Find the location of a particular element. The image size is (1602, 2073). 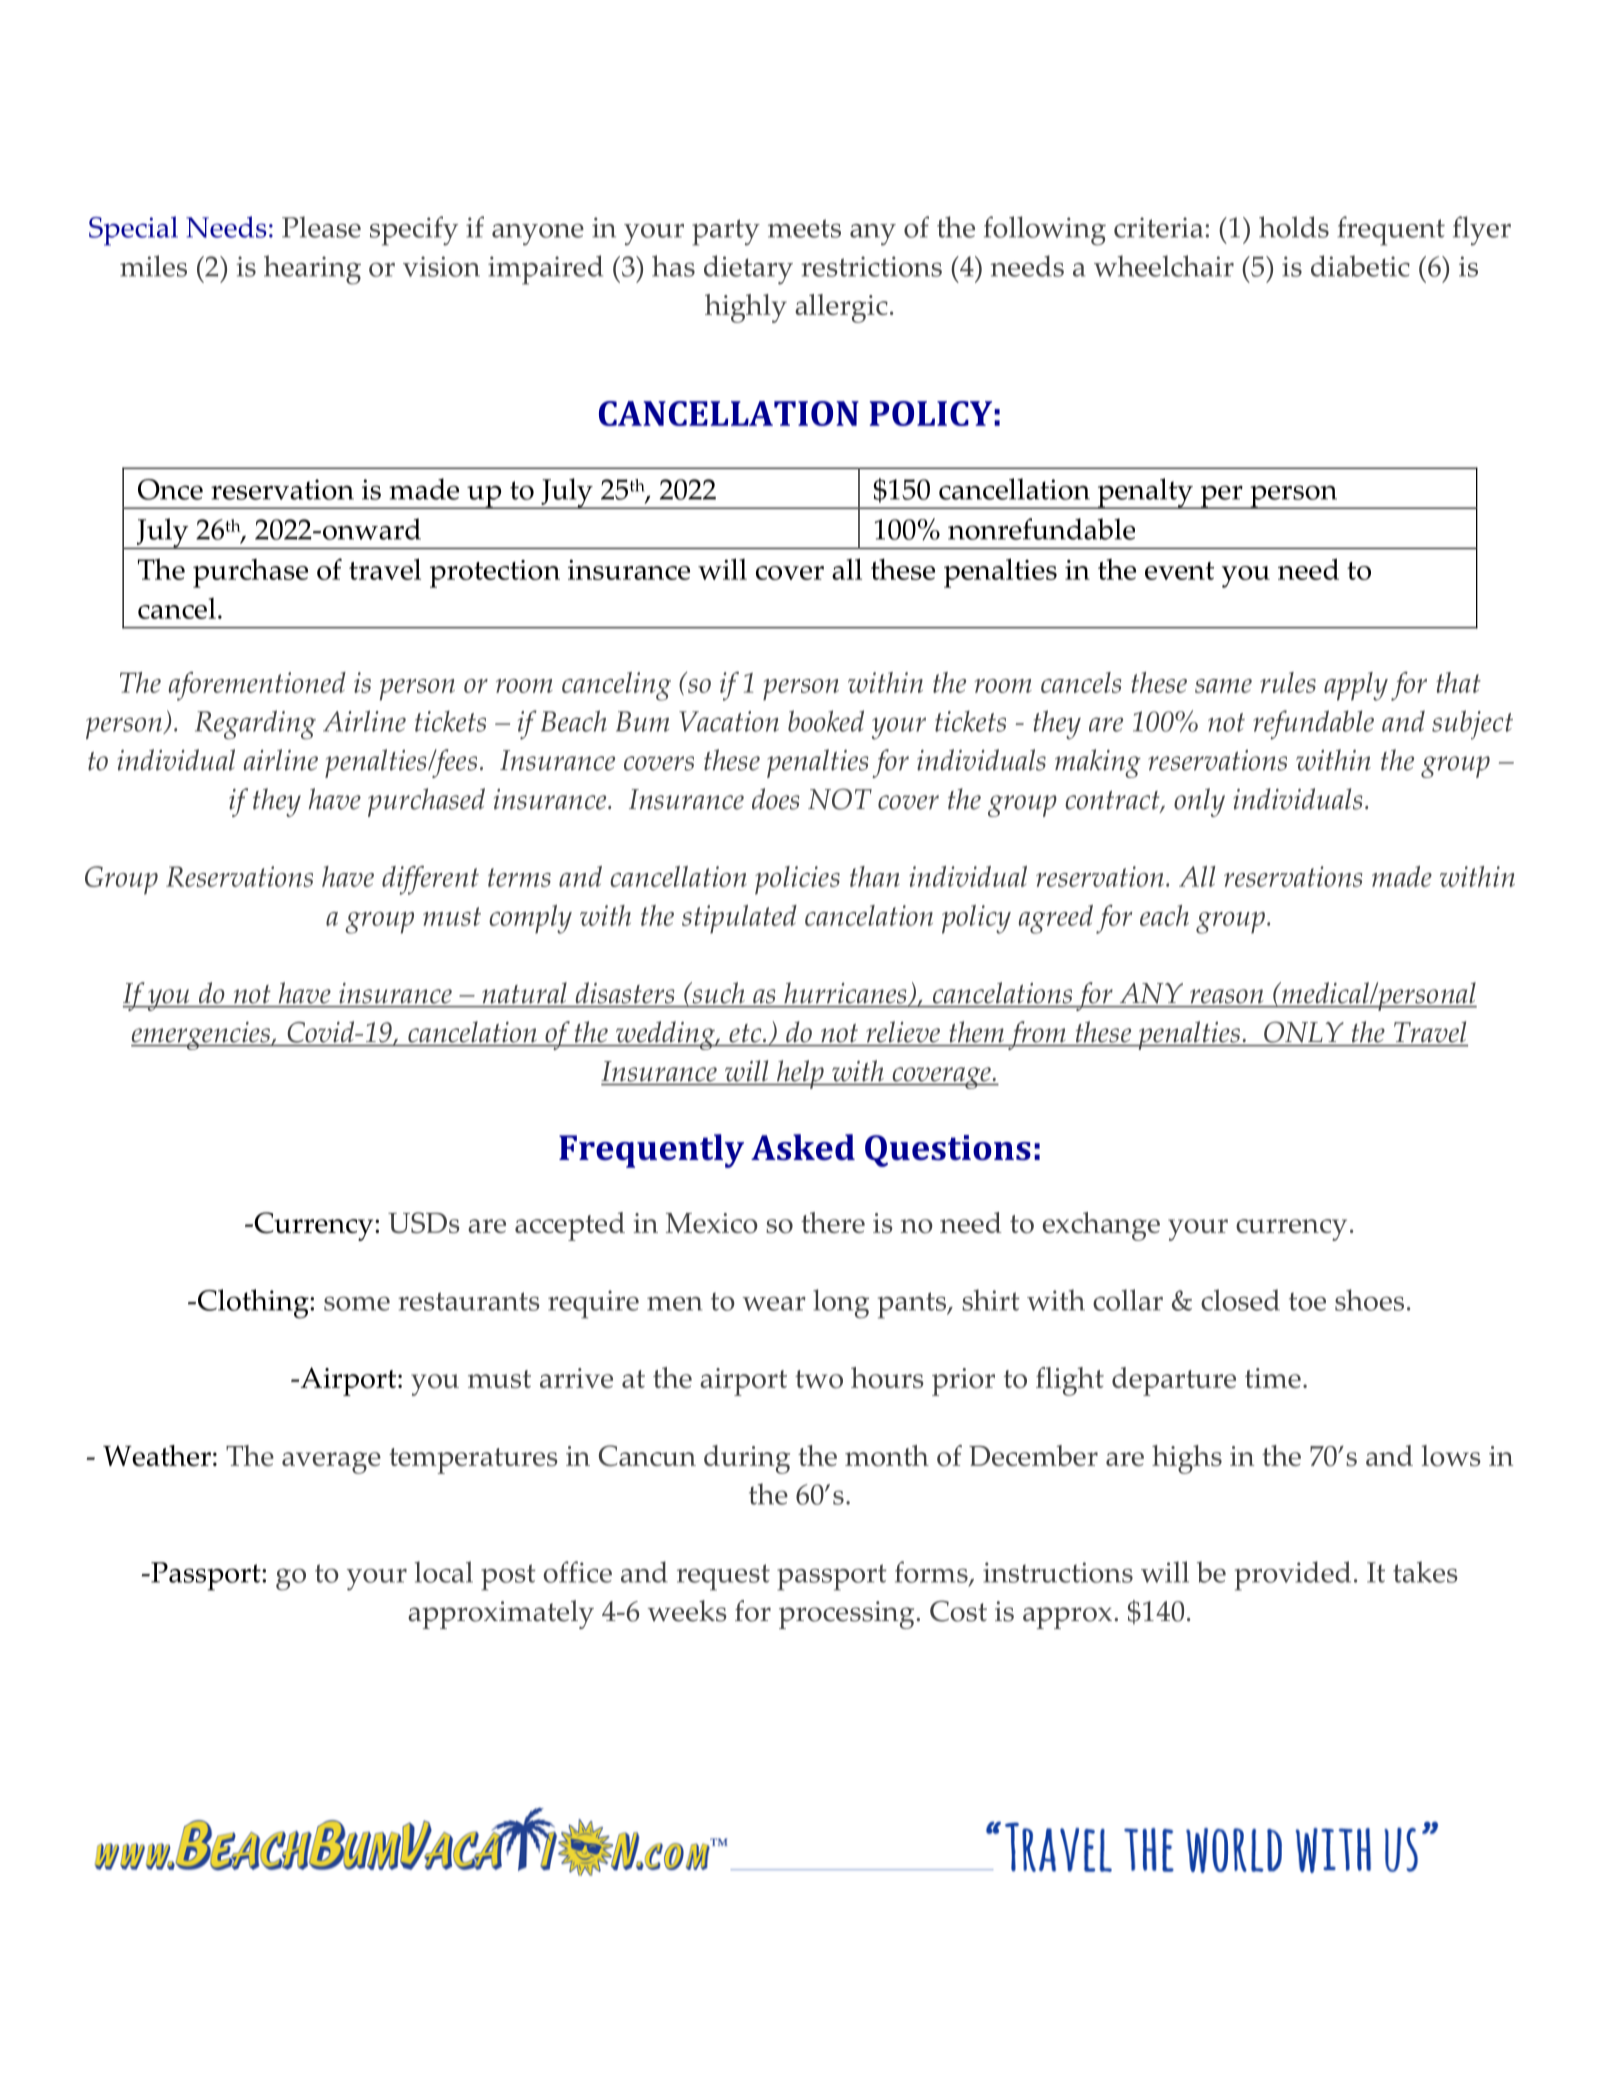

local is located at coordinates (444, 1572).
